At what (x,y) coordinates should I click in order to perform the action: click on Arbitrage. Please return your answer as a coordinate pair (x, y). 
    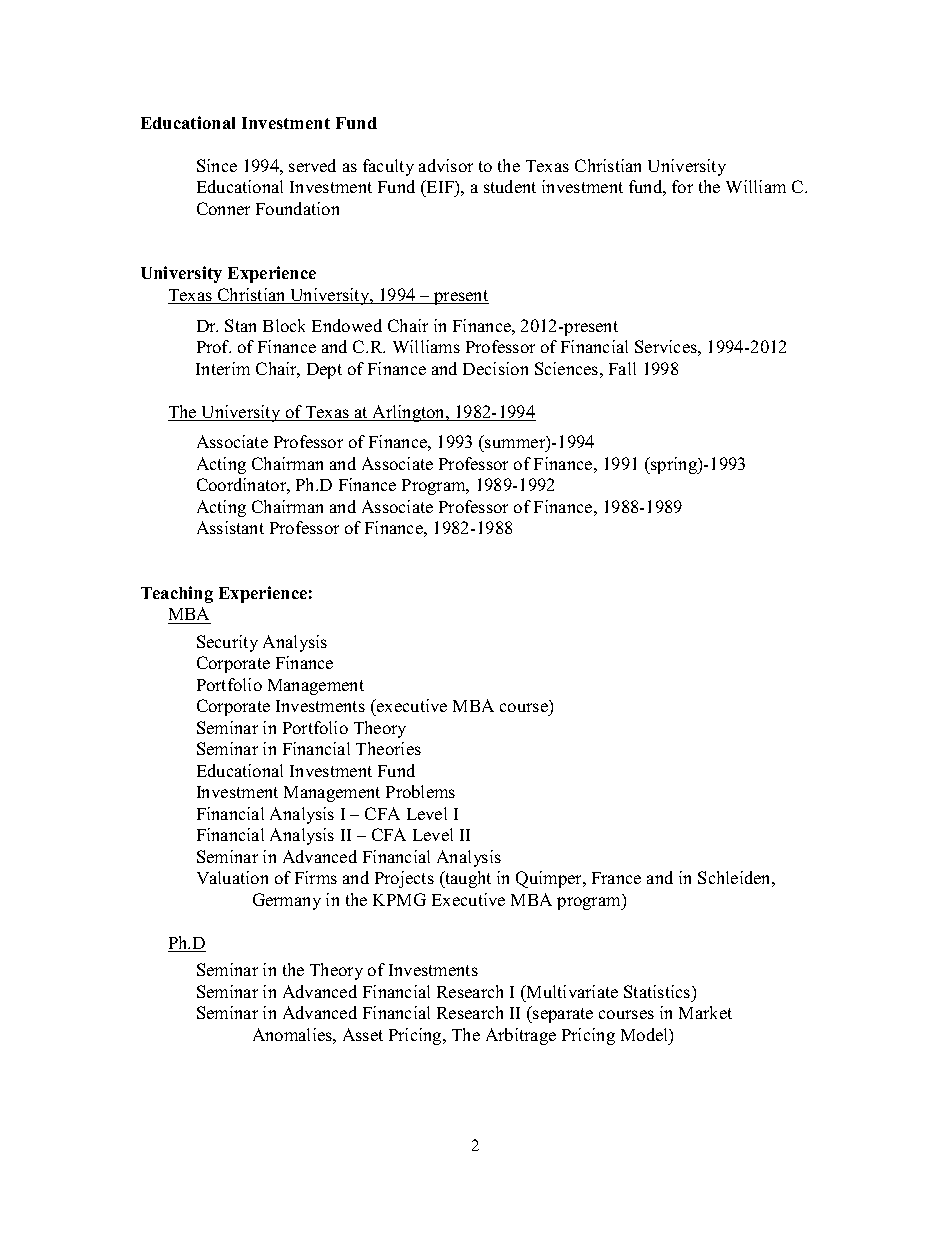
    Looking at the image, I should click on (521, 1036).
